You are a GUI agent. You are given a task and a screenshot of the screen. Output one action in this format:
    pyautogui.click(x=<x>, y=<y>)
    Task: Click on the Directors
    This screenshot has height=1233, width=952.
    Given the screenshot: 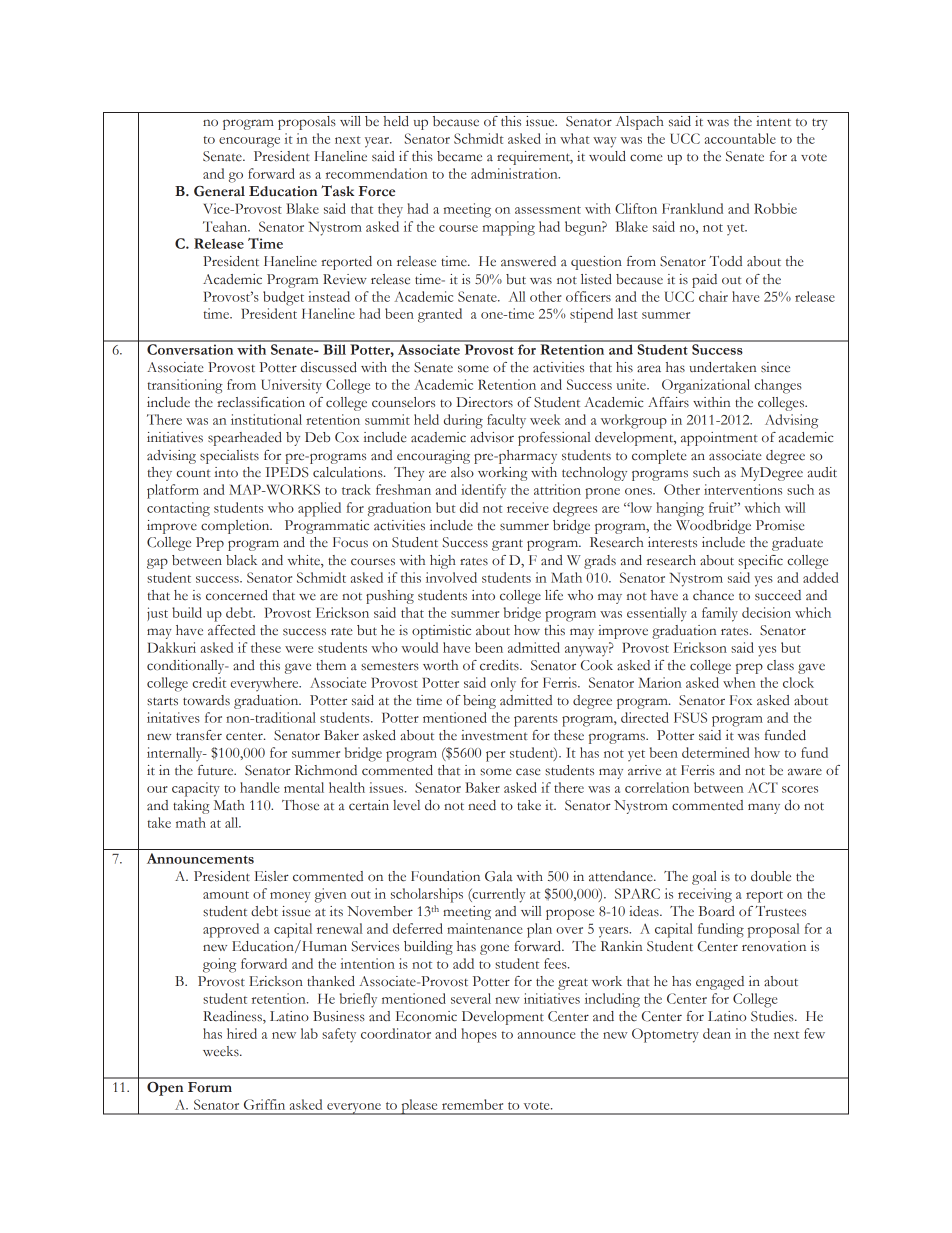 What is the action you would take?
    pyautogui.click(x=485, y=402)
